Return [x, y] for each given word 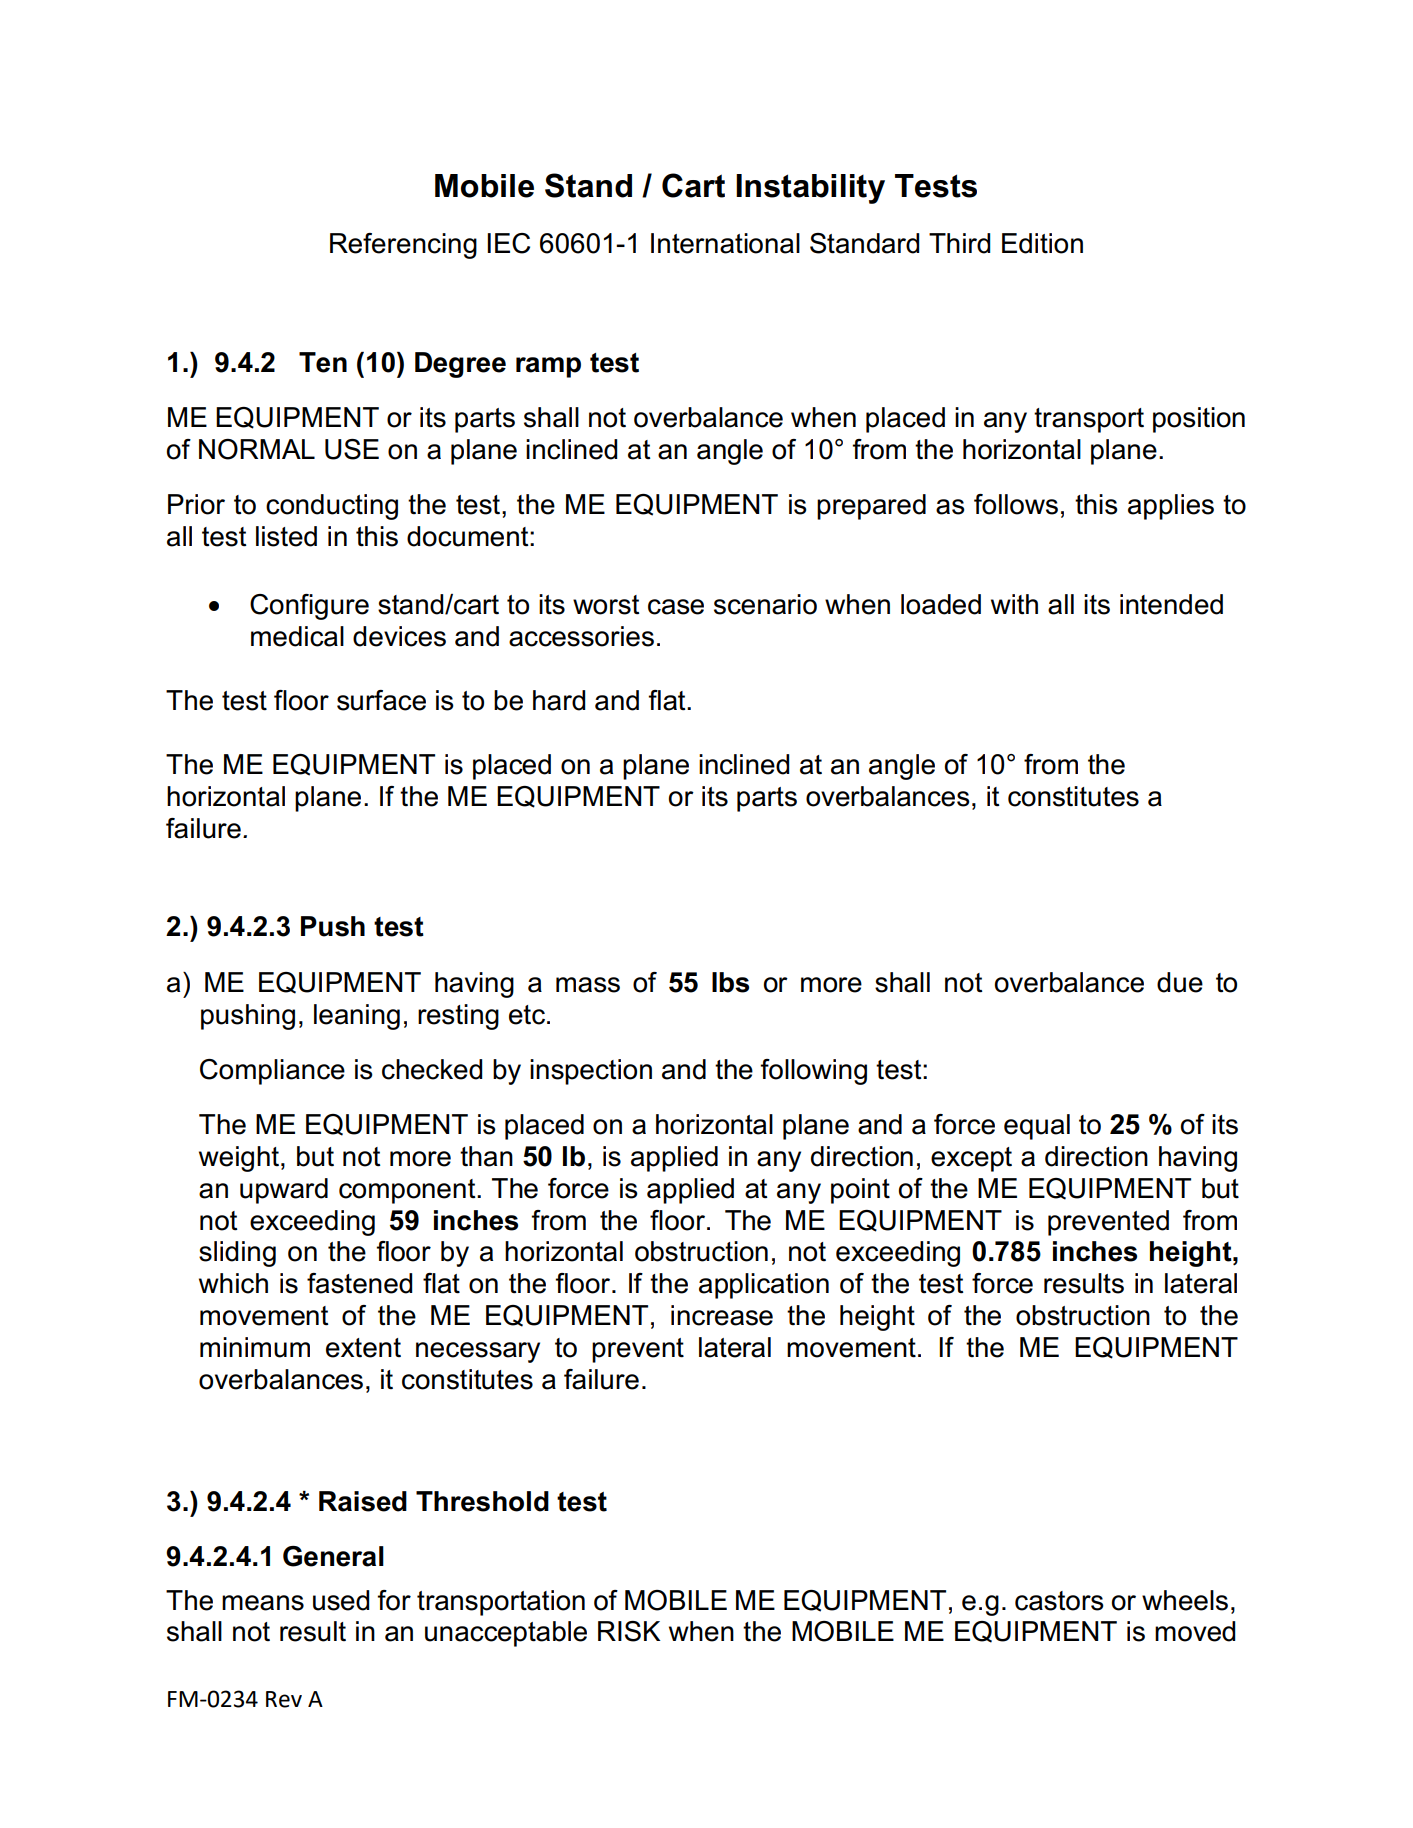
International [725, 243]
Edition [1042, 243]
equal [1037, 1127]
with [1014, 604]
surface [381, 700]
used [341, 1600]
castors [1059, 1601]
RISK [629, 1631]
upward [284, 1191]
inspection [591, 1072]
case [676, 607]
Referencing [403, 246]
